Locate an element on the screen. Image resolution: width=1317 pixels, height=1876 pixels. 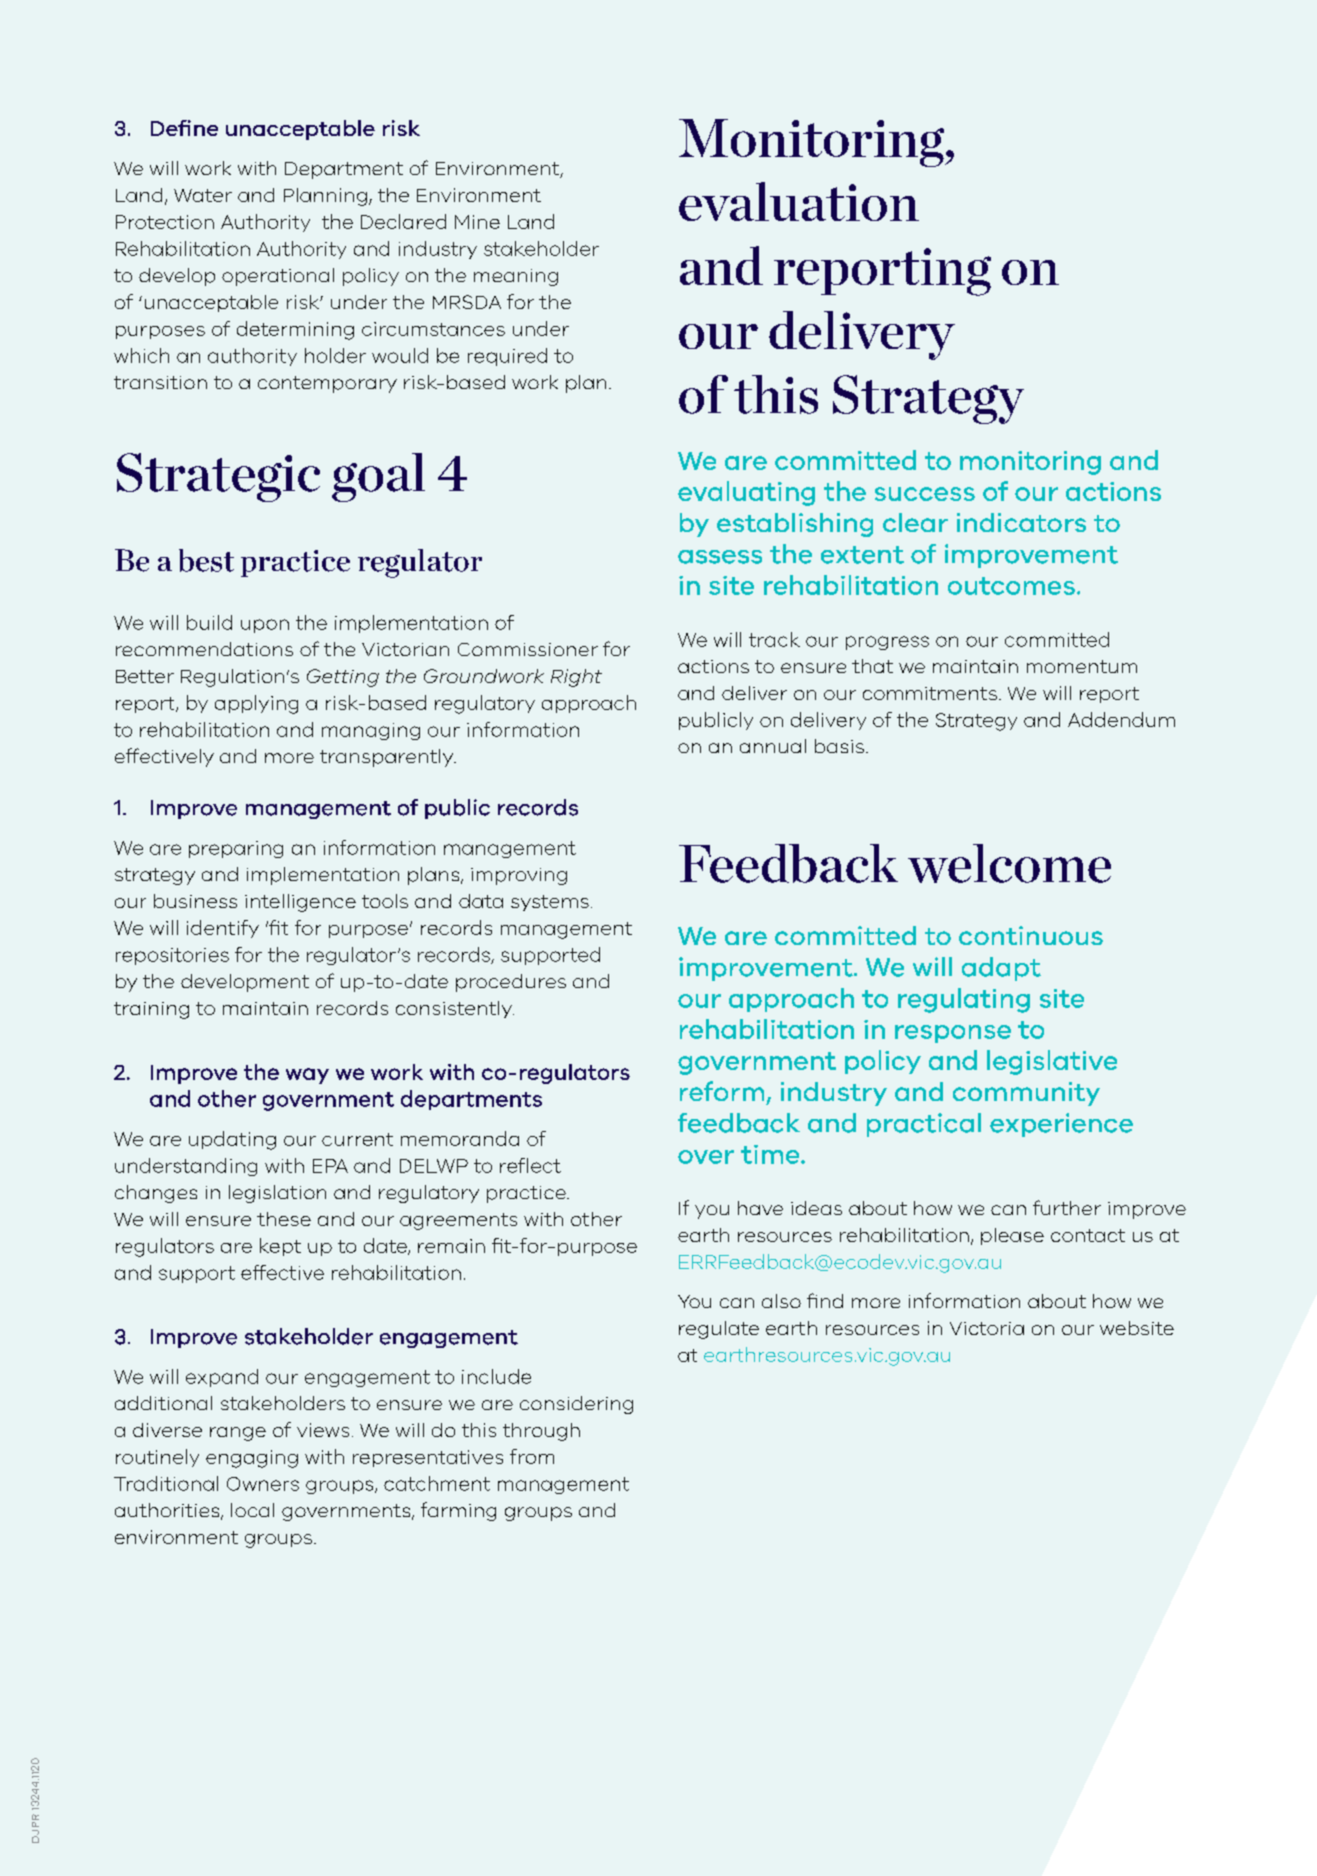
Mine is located at coordinates (477, 222).
